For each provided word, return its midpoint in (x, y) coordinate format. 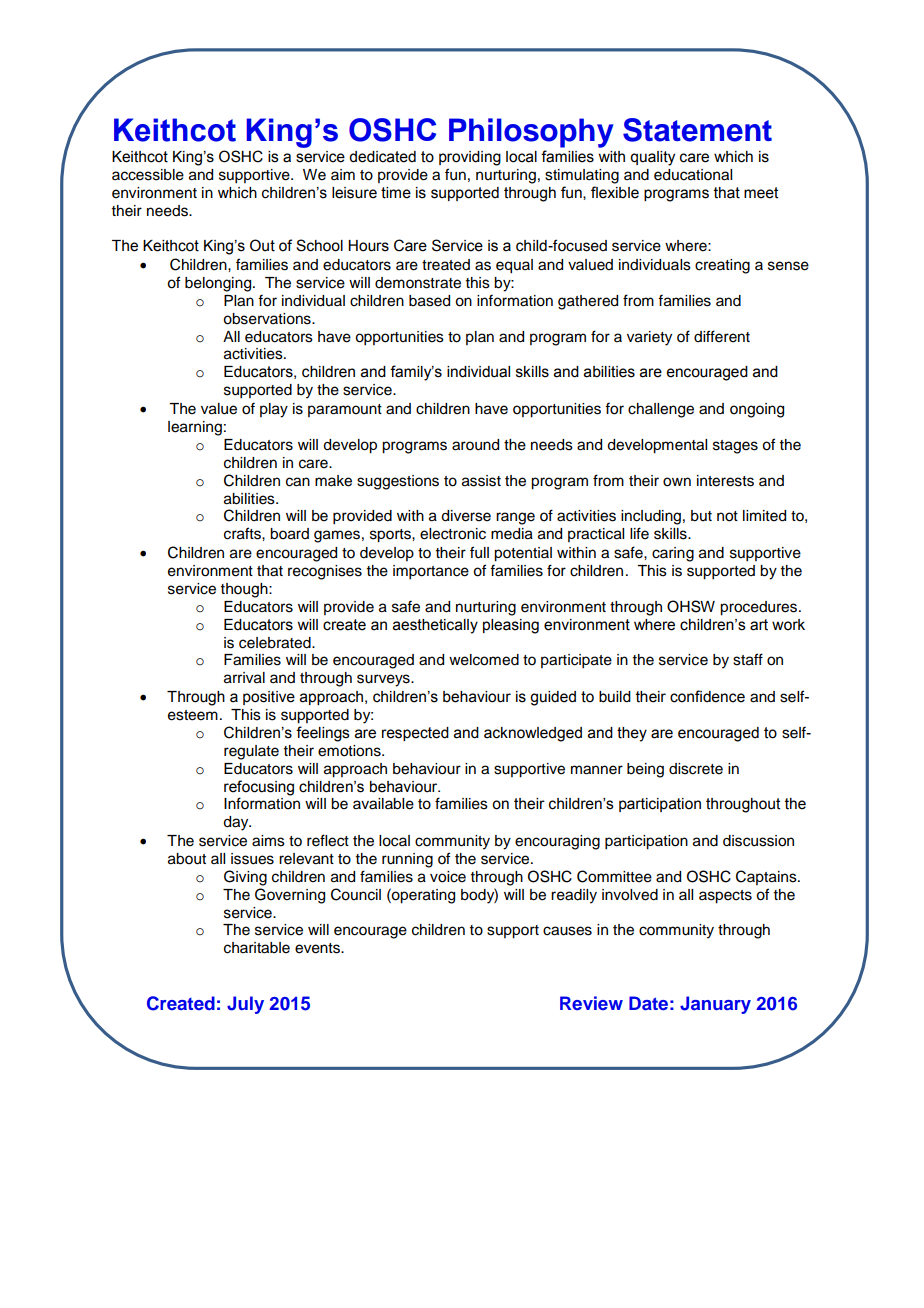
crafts (243, 533)
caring (673, 554)
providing (470, 158)
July (245, 1005)
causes (567, 931)
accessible (148, 175)
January (715, 1005)
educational (693, 175)
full (479, 552)
